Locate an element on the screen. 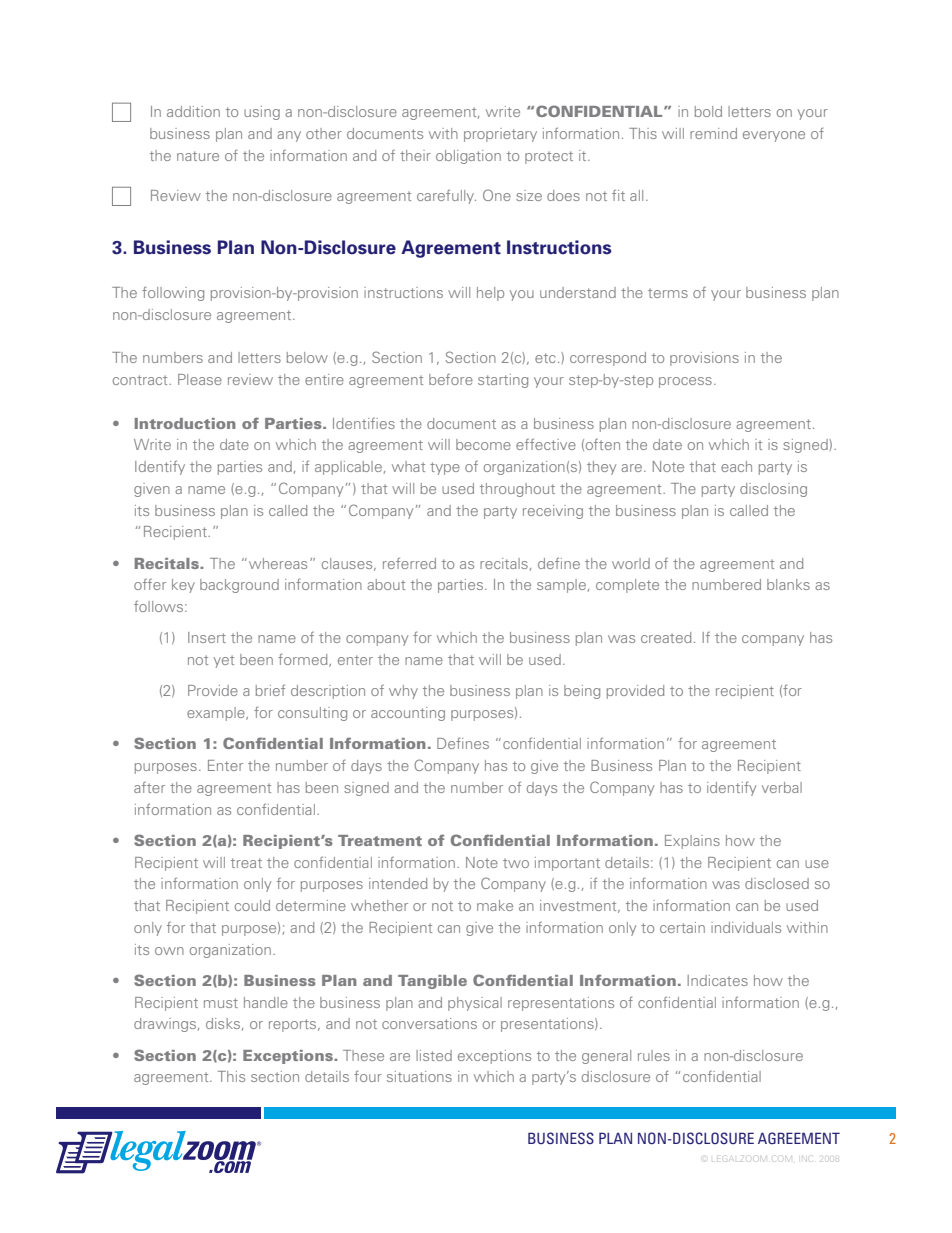 The image size is (952, 1233). obligation is located at coordinates (468, 157).
